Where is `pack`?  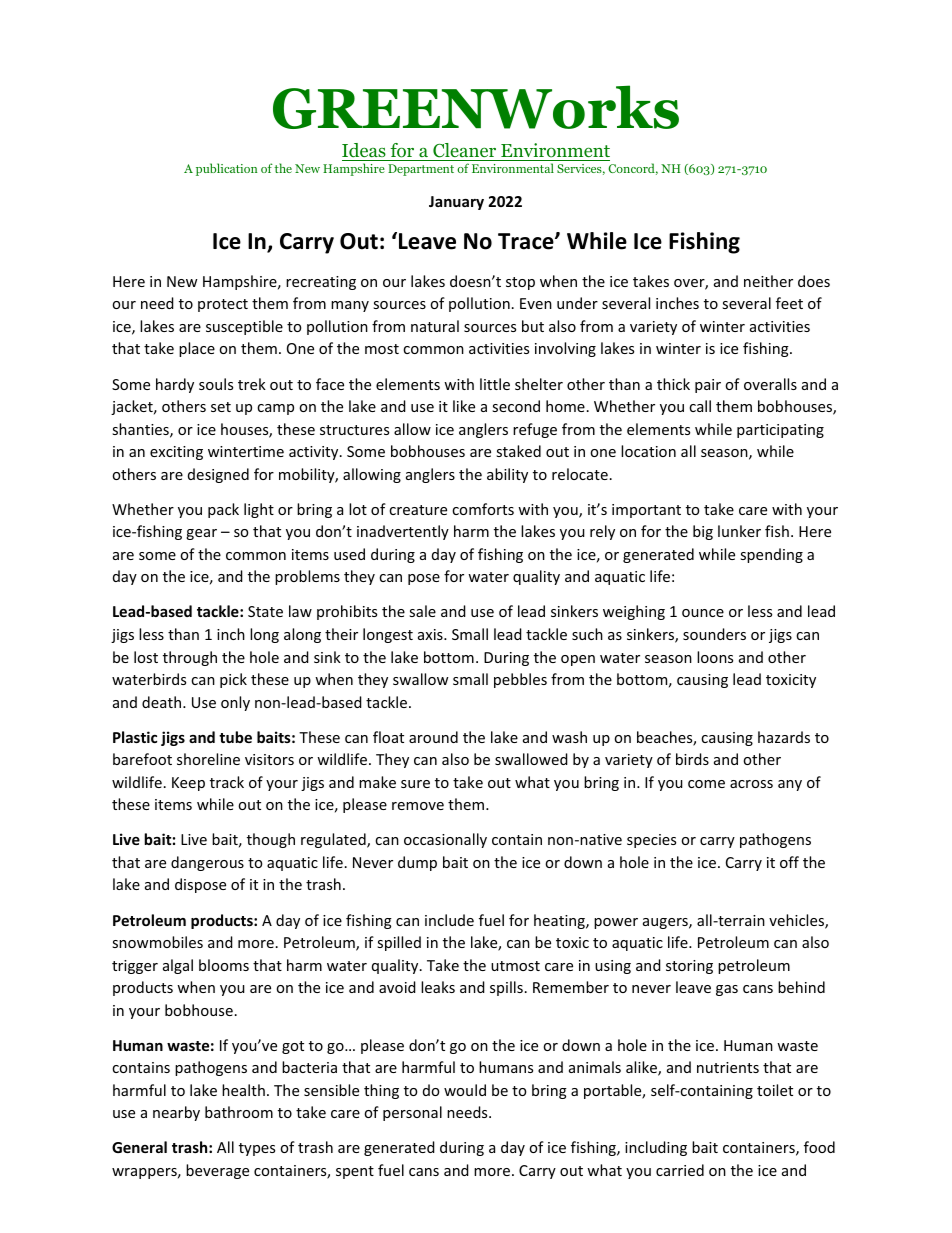 pack is located at coordinates (223, 510).
